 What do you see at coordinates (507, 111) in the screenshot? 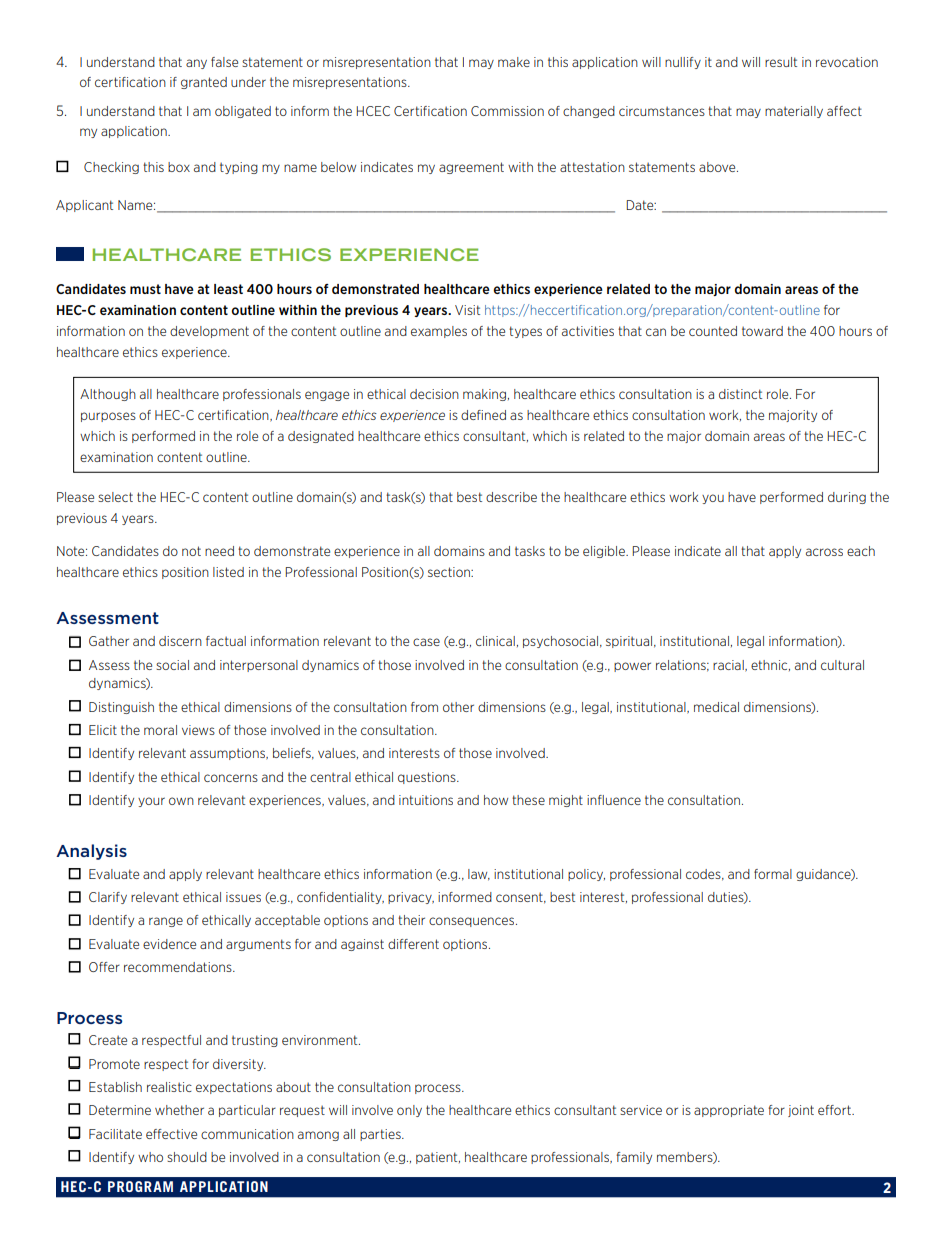
I see `Commission` at bounding box center [507, 111].
